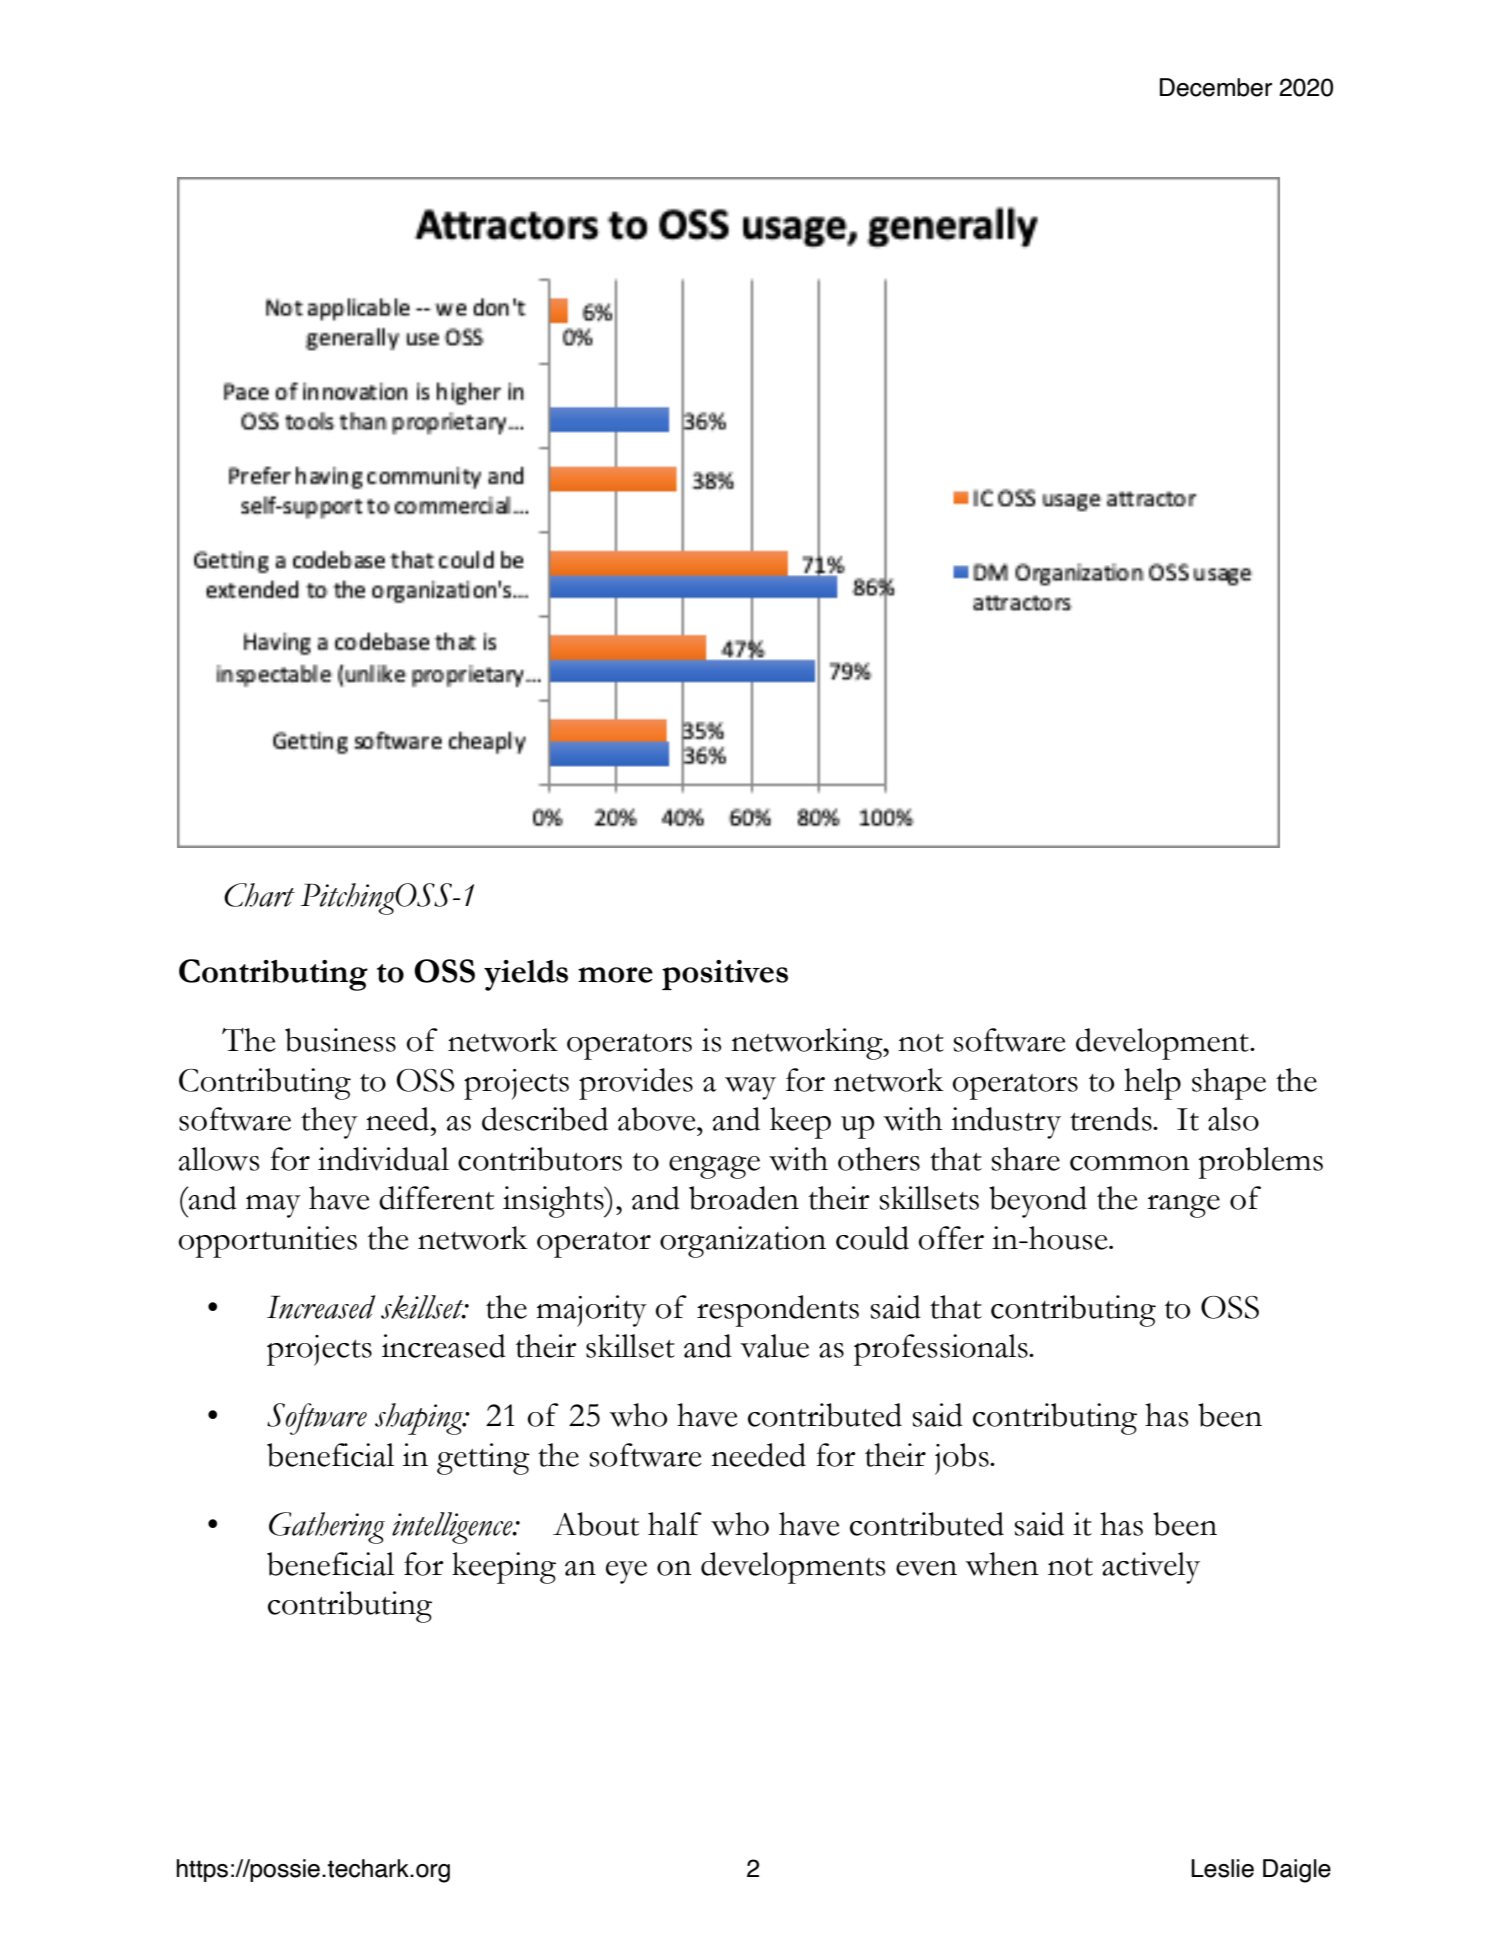  Describe the element at coordinates (725, 975) in the screenshot. I see `positives` at that location.
